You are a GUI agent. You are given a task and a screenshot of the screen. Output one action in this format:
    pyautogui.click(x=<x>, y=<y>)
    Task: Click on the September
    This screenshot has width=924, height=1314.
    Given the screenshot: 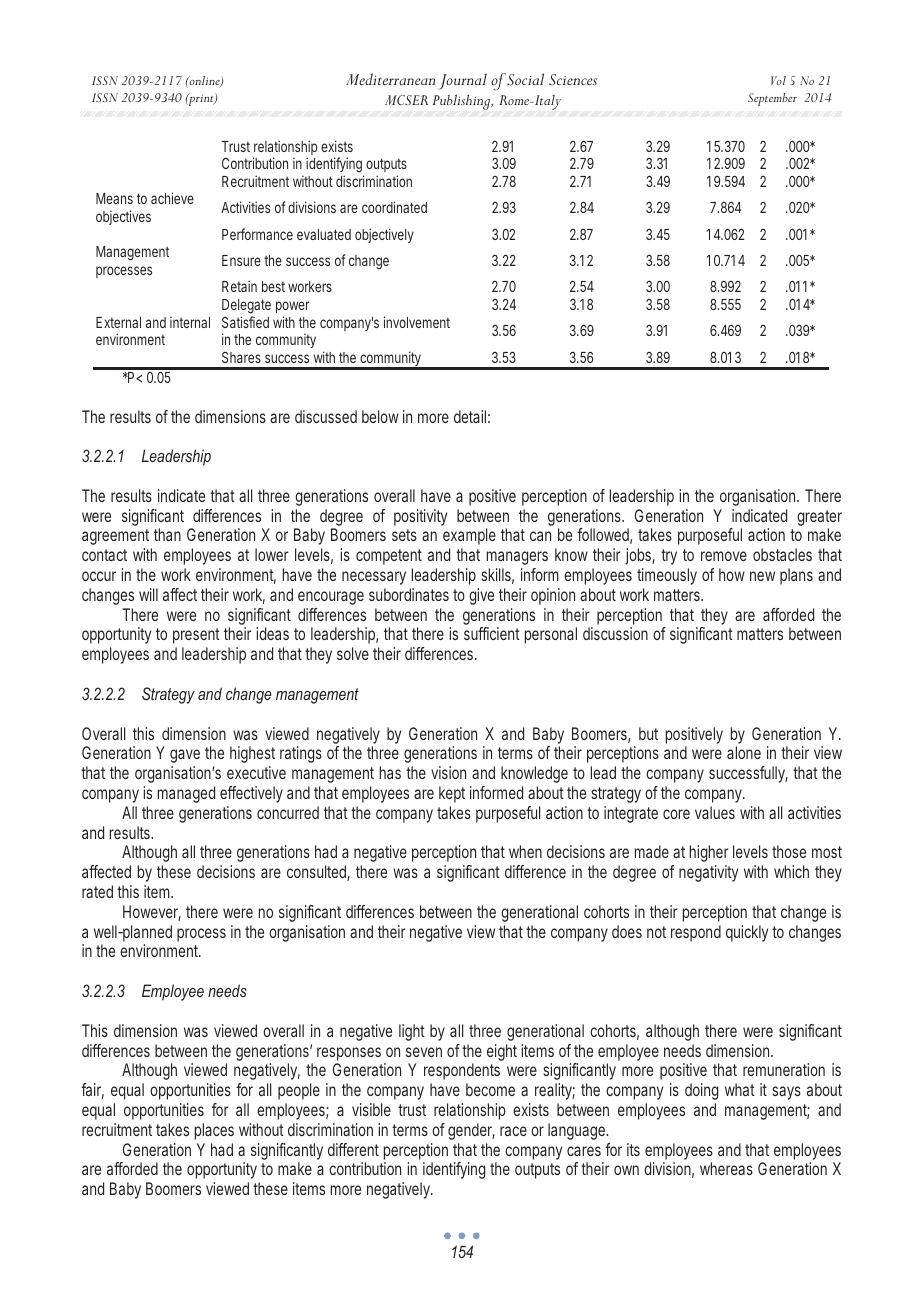 What is the action you would take?
    pyautogui.click(x=772, y=99)
